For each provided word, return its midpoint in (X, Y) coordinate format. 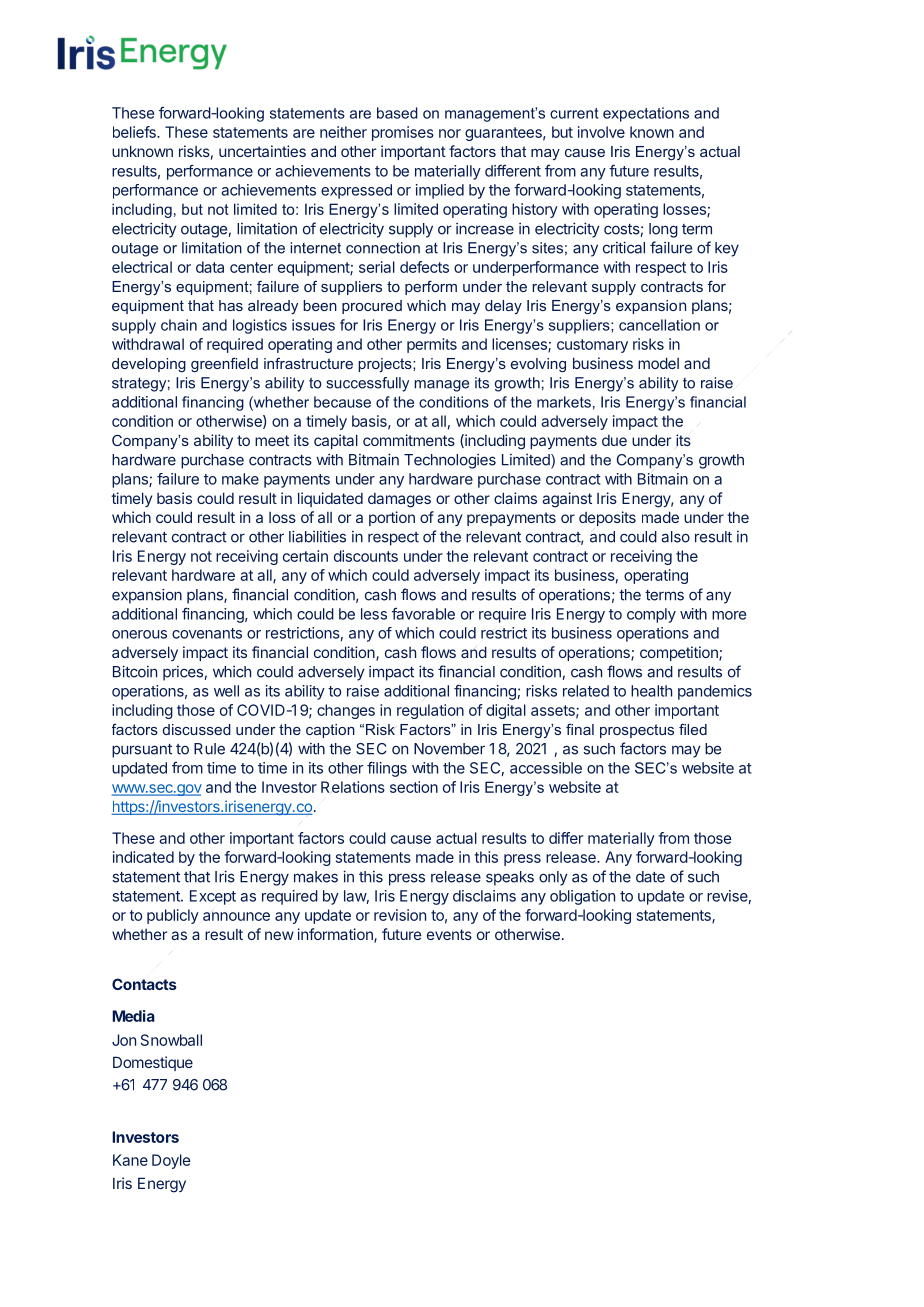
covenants (207, 633)
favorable (423, 614)
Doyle (171, 1161)
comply (651, 615)
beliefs (135, 132)
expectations (646, 114)
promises (403, 133)
